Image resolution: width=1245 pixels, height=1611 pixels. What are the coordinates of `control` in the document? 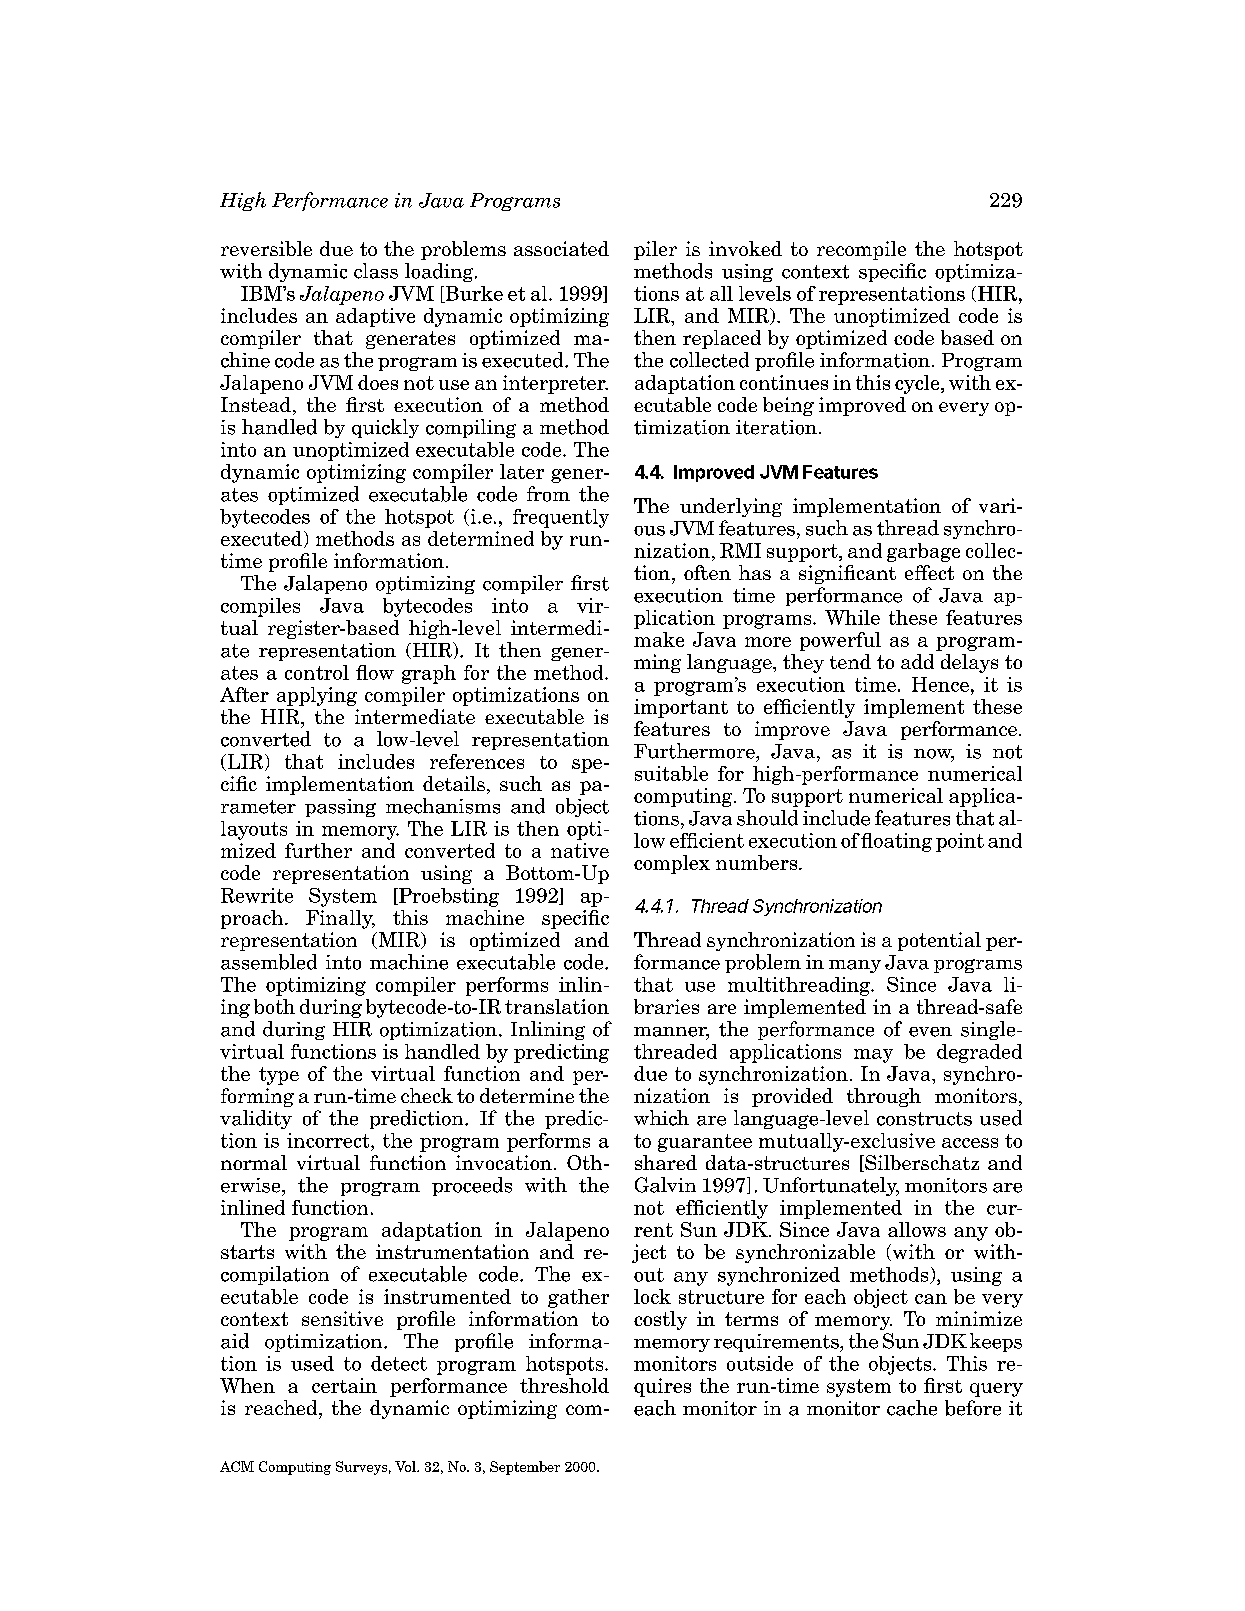 It's located at (317, 672).
